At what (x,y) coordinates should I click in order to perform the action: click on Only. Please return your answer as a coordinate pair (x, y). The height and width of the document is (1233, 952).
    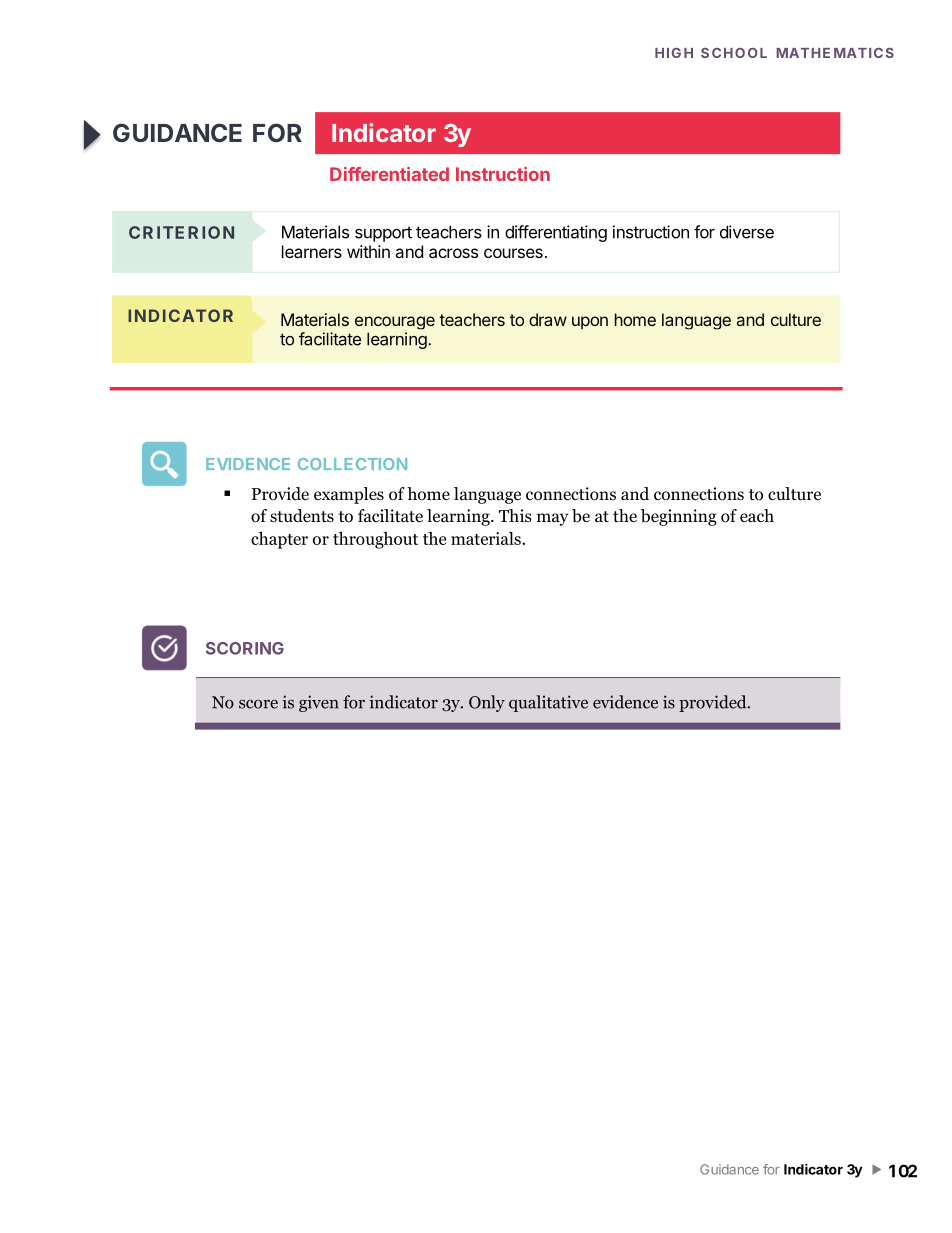
    Looking at the image, I should click on (487, 703).
